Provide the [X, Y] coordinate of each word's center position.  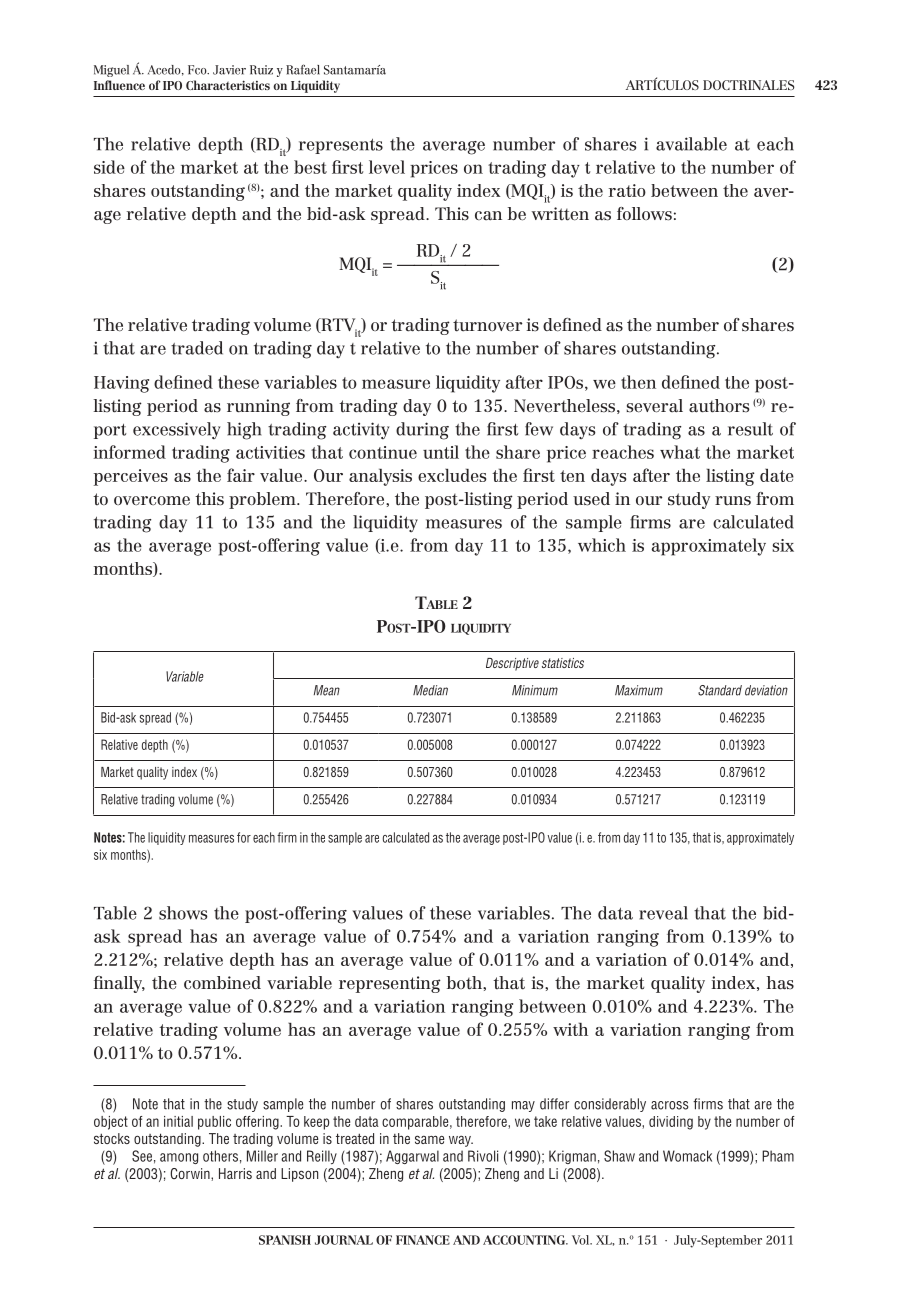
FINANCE [423, 1240]
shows [183, 913]
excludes [452, 475]
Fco [198, 70]
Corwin [191, 1173]
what [680, 452]
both [465, 983]
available [691, 144]
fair [241, 475]
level [387, 167]
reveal [663, 913]
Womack [687, 1156]
